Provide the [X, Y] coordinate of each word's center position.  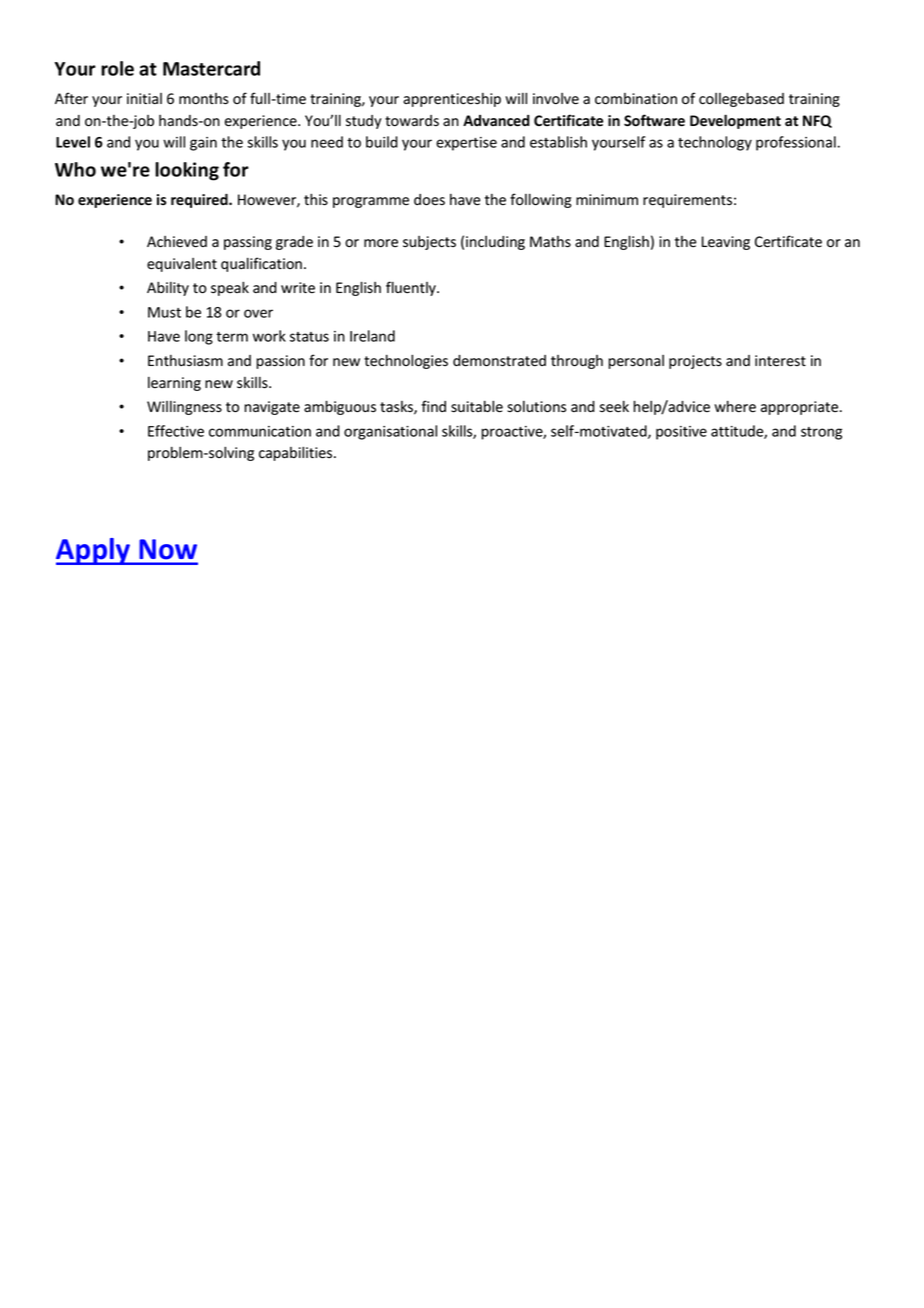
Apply [94, 551]
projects [695, 362]
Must [164, 312]
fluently [412, 288]
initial [144, 99]
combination [636, 99]
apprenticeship [452, 100]
